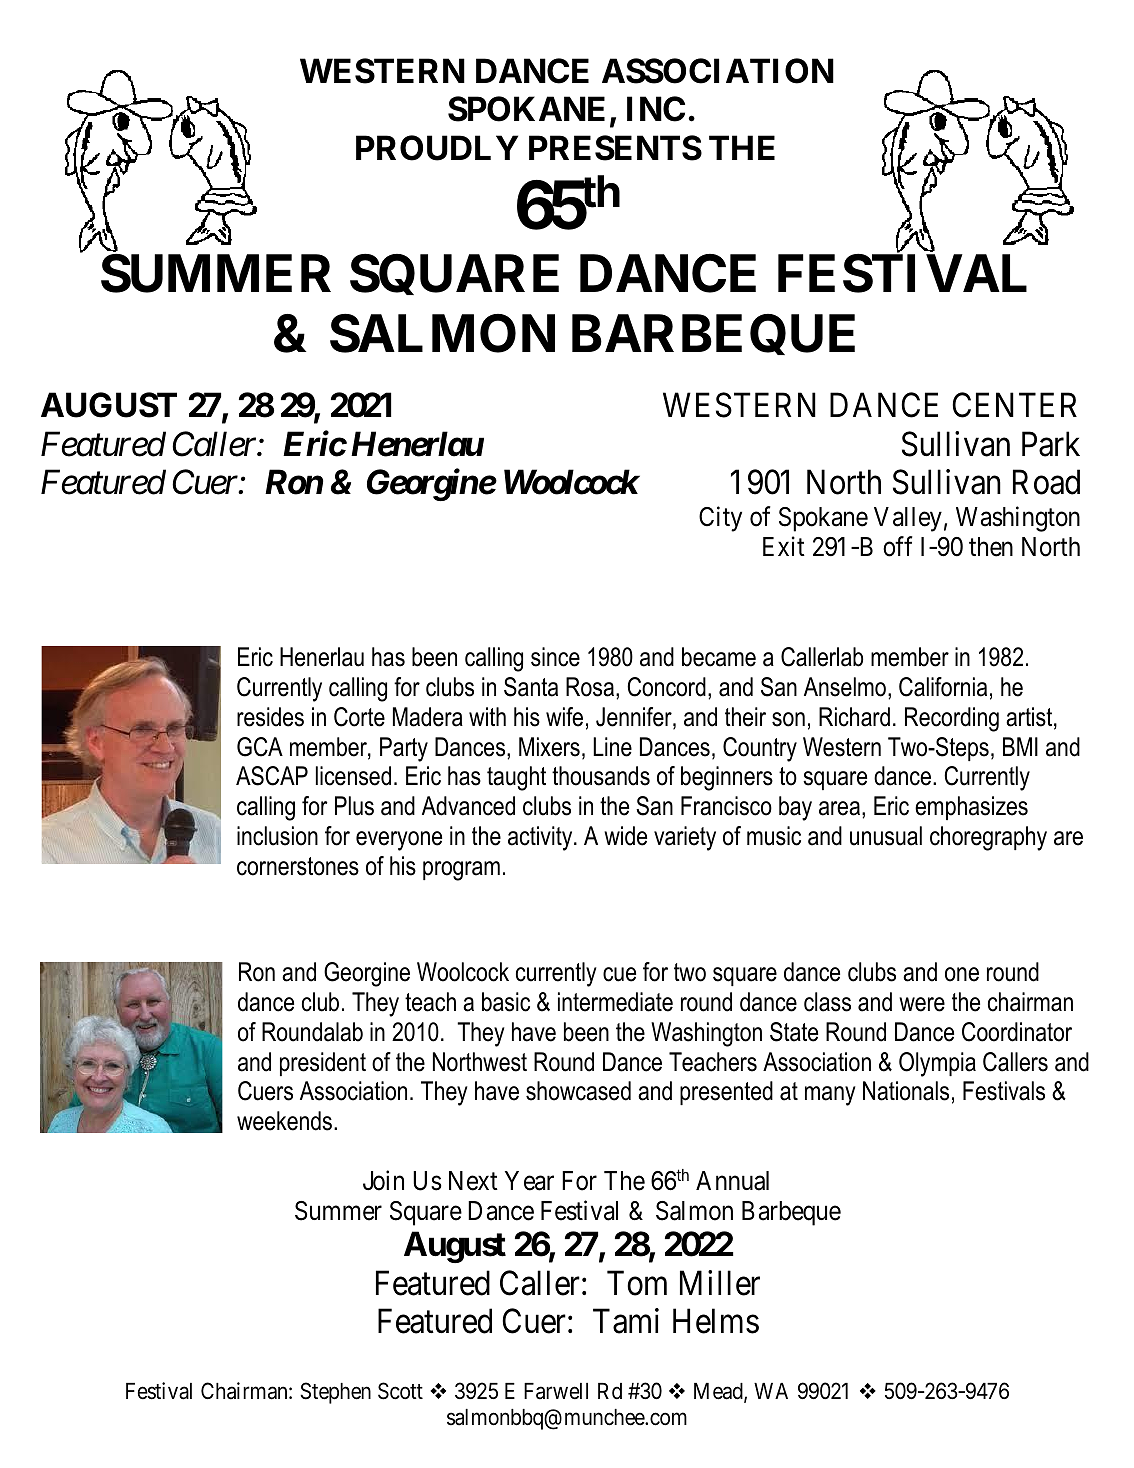 This screenshot has width=1134, height=1468. What do you see at coordinates (437, 148) in the screenshot?
I see `PROUDLY` at bounding box center [437, 148].
